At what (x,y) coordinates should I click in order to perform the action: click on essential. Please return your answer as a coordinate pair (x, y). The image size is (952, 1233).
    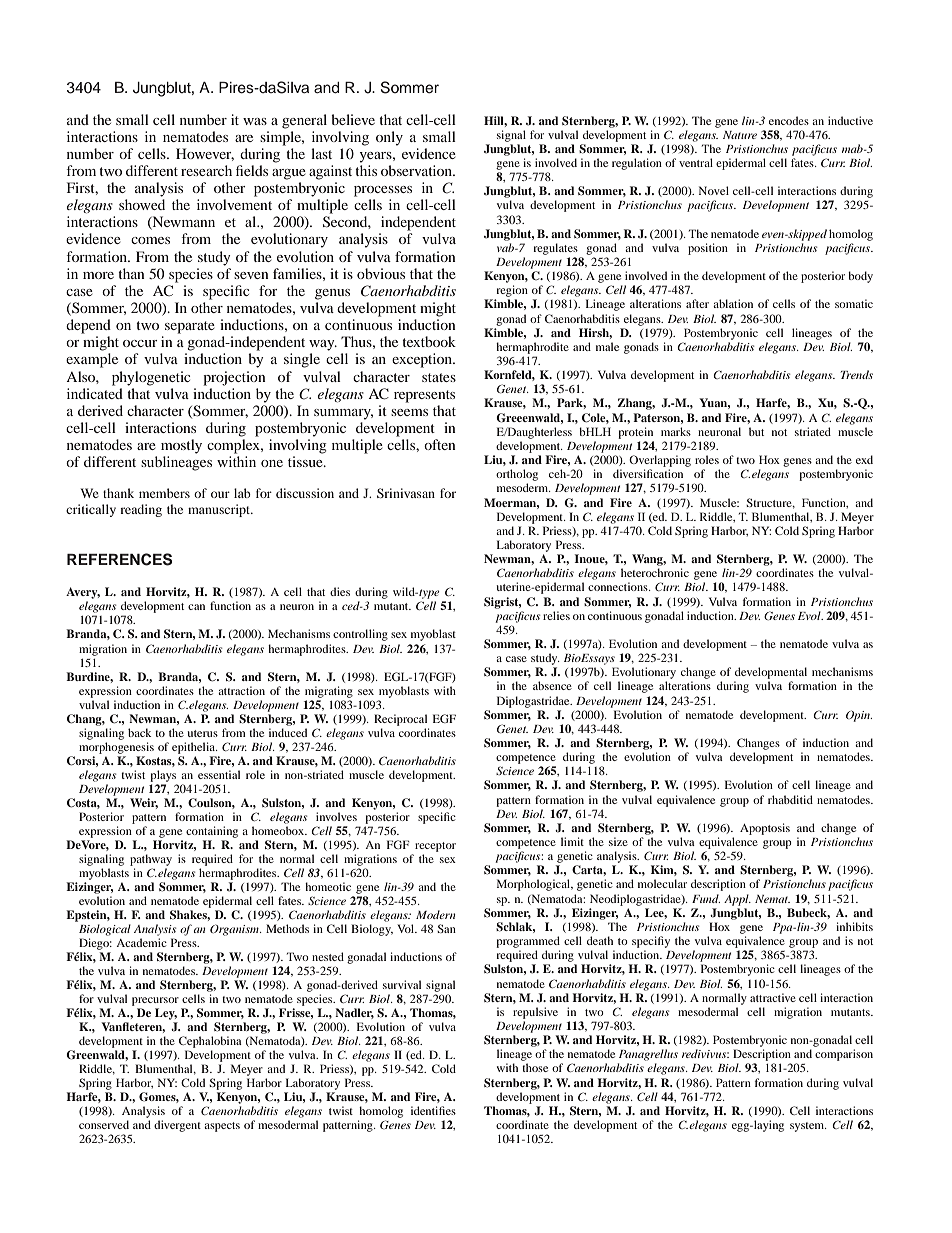
    Looking at the image, I should click on (219, 774).
